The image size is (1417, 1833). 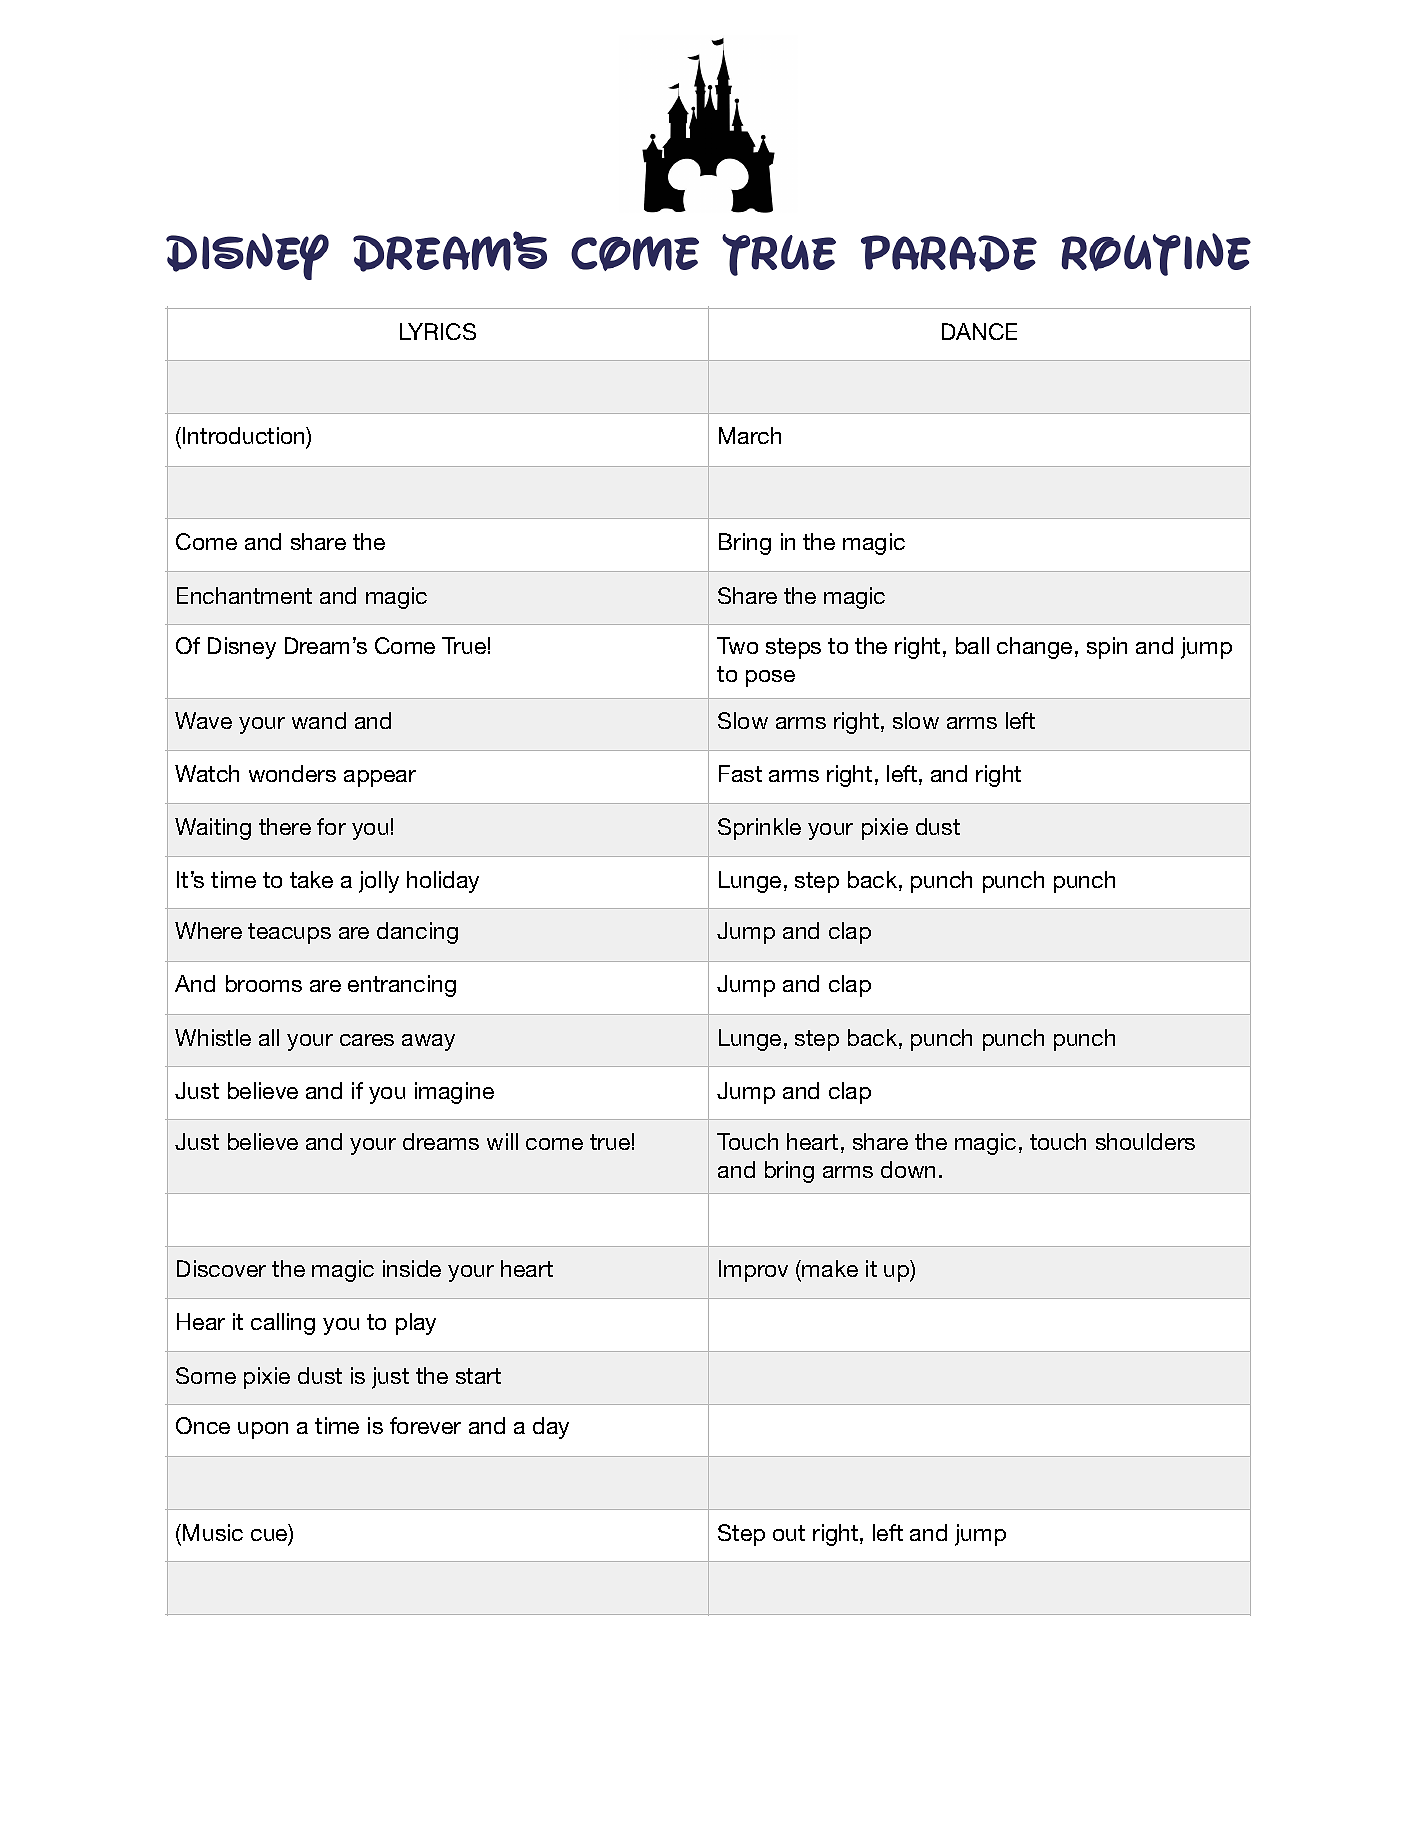 I want to click on March, so click(x=750, y=435).
